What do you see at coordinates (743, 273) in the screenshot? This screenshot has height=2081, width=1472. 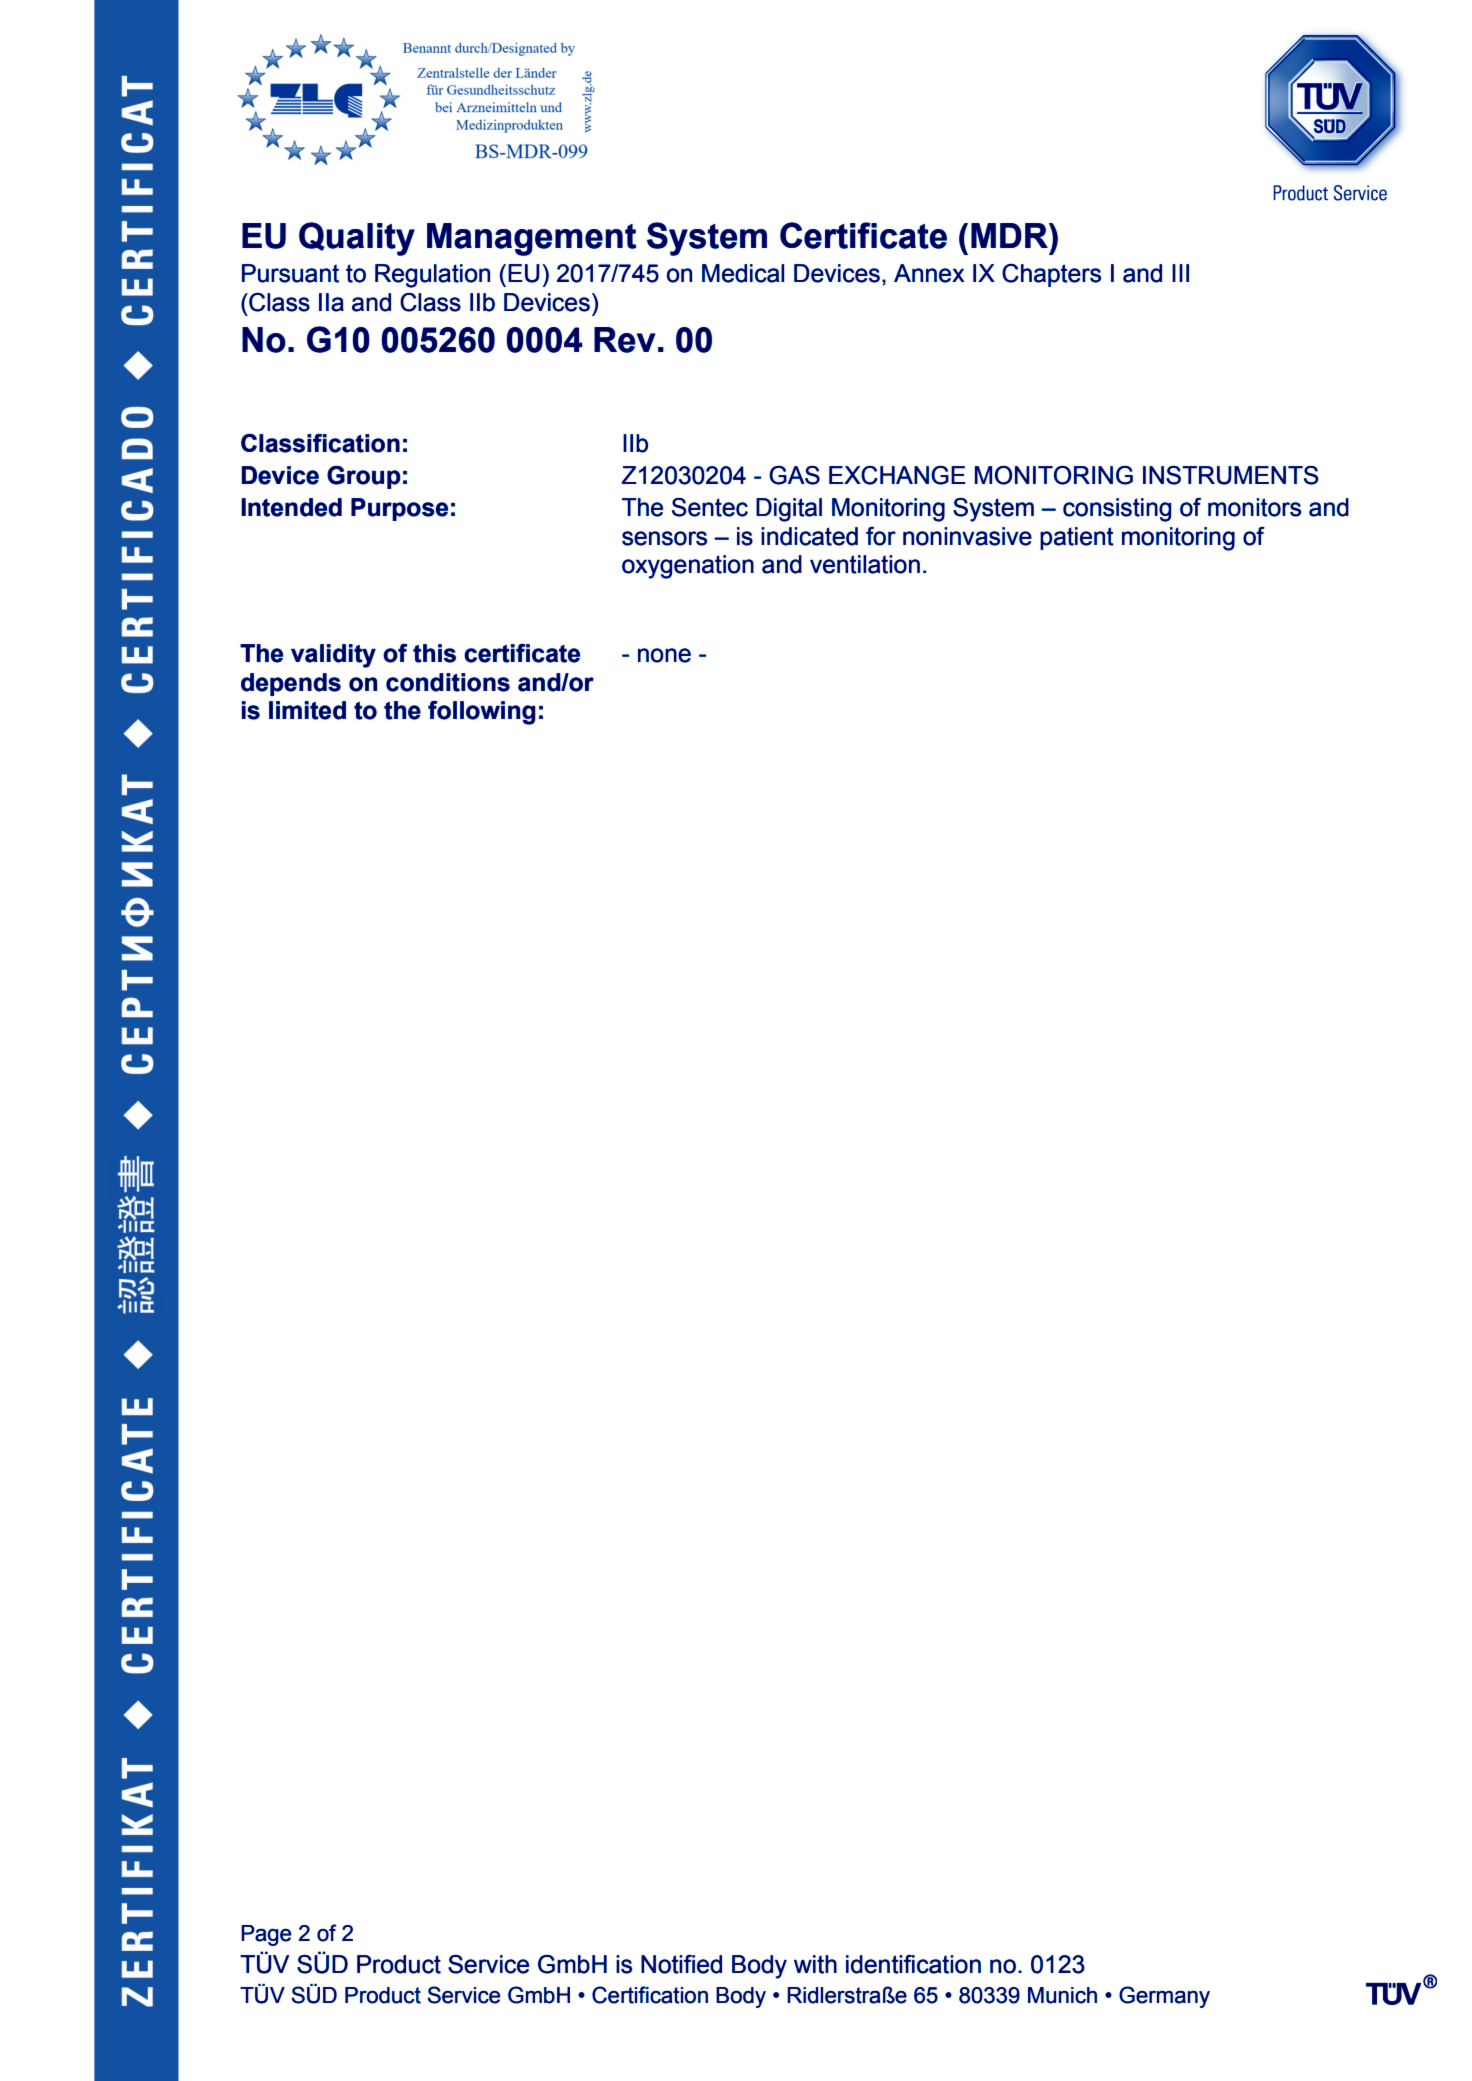 I see `Medical` at bounding box center [743, 273].
